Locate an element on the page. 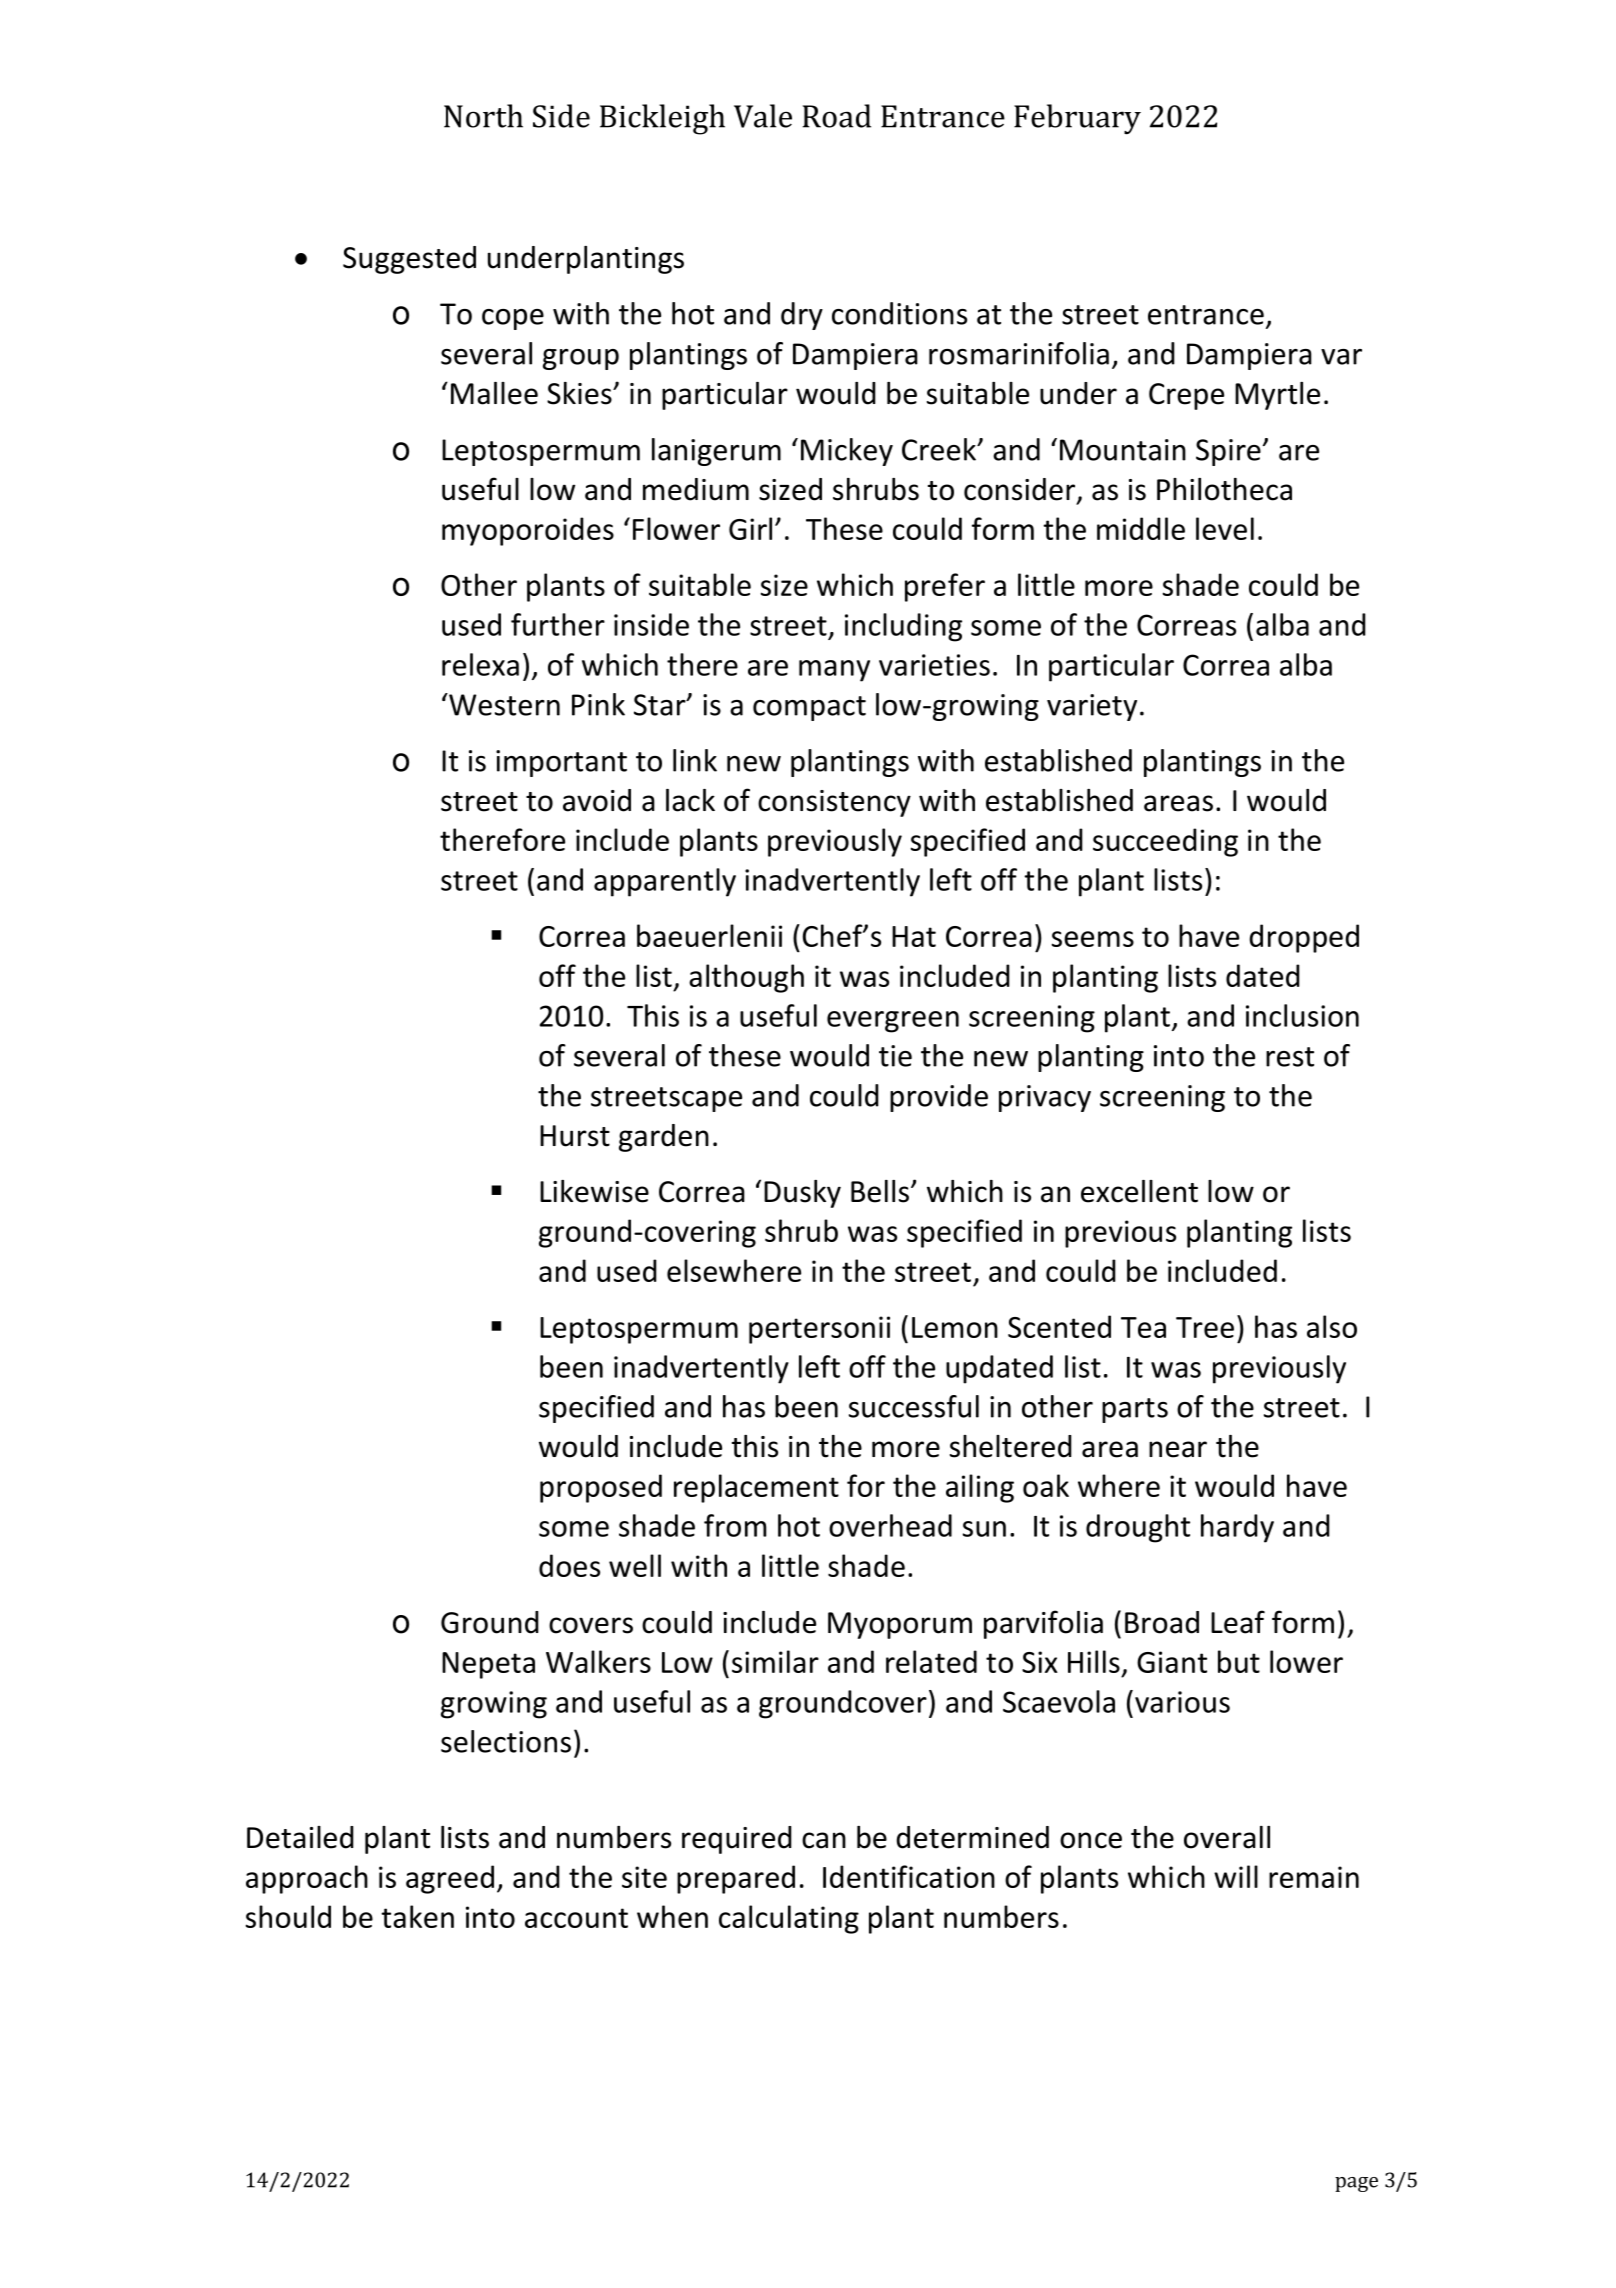  February is located at coordinates (1077, 119).
